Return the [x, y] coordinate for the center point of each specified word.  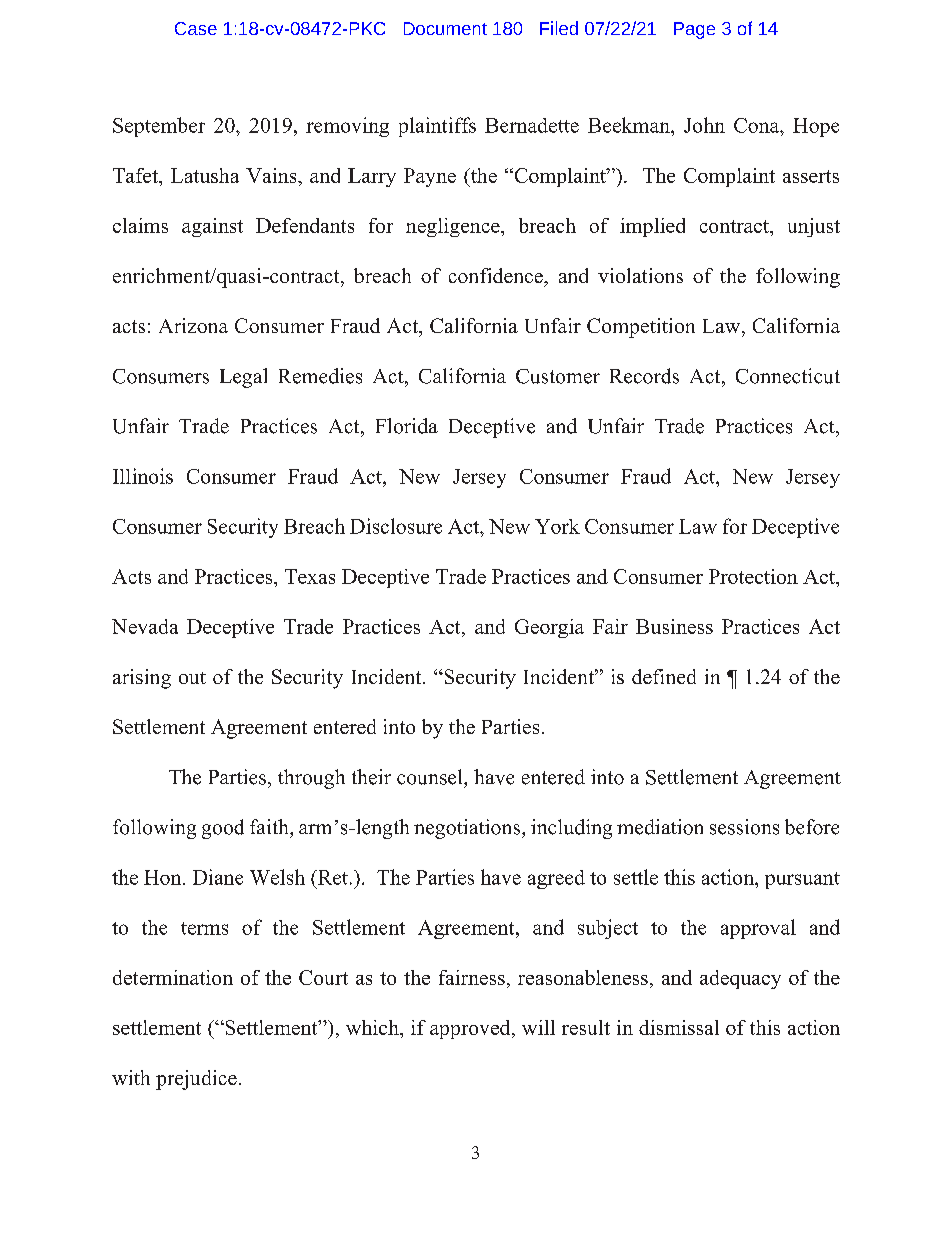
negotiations [468, 829]
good [223, 829]
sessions [744, 827]
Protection [753, 576]
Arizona [193, 325]
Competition [641, 328]
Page [694, 30]
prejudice [196, 1080]
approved [471, 1029]
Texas [310, 576]
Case [196, 28]
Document [445, 28]
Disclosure [396, 526]
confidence [497, 275]
